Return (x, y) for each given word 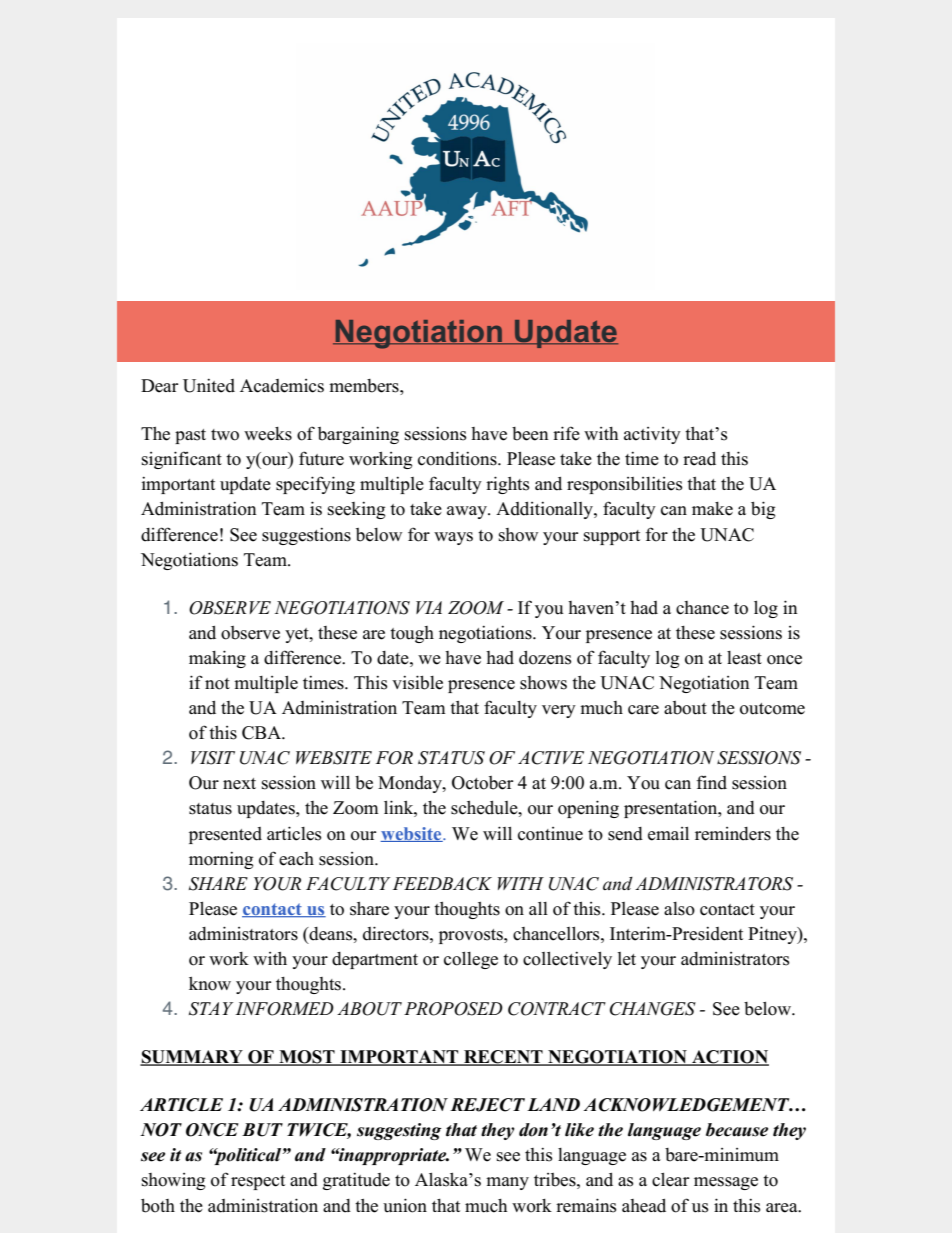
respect (258, 1182)
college (471, 960)
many (507, 1183)
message (726, 1183)
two (225, 435)
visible (417, 682)
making (217, 659)
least (744, 658)
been (530, 434)
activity (652, 435)
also (679, 909)
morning (221, 860)
